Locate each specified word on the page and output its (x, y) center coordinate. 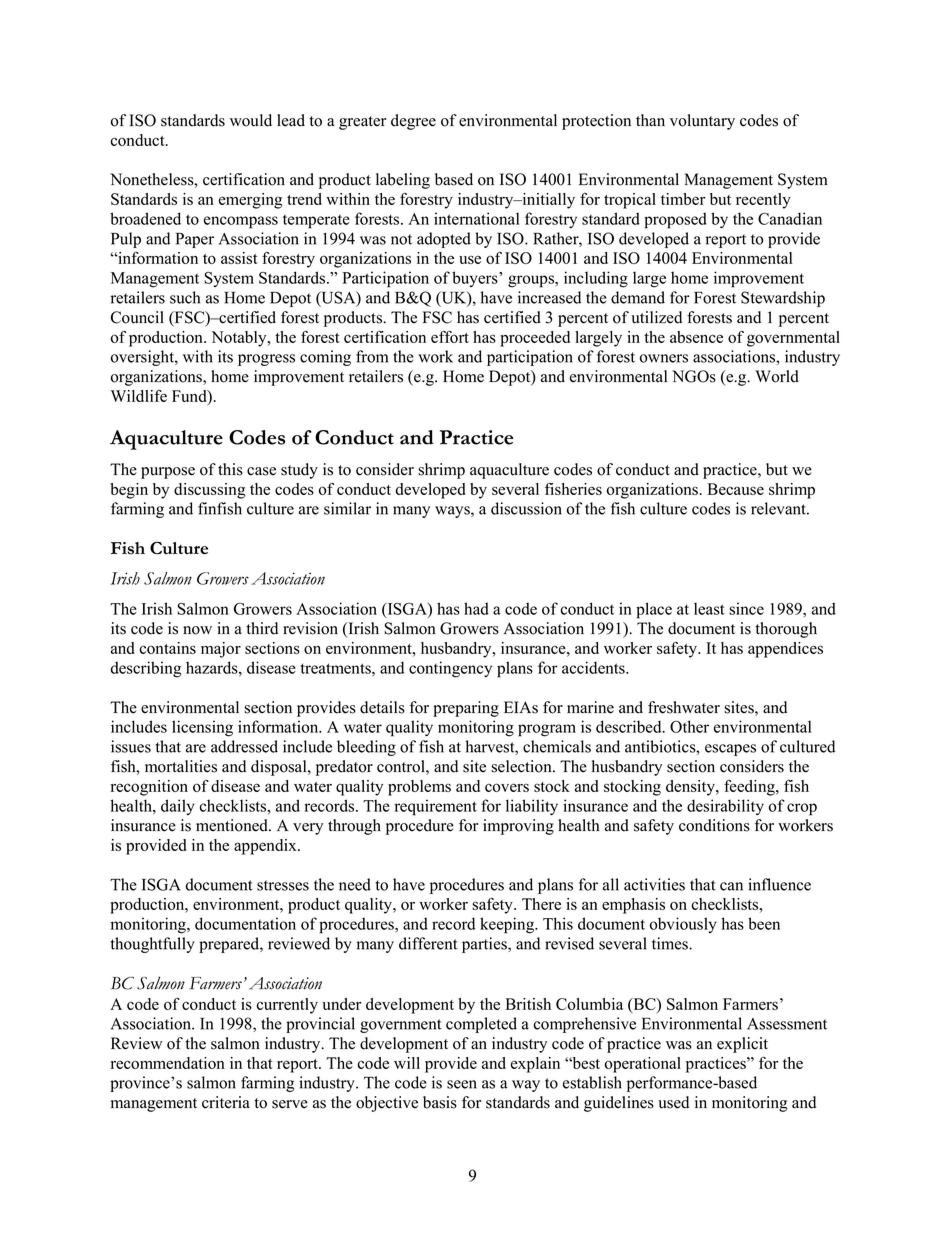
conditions (714, 825)
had (476, 608)
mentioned (233, 825)
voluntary (702, 122)
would (251, 120)
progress (266, 360)
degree (413, 122)
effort (450, 337)
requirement (435, 807)
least (709, 608)
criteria (226, 1102)
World (777, 376)
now (197, 630)
